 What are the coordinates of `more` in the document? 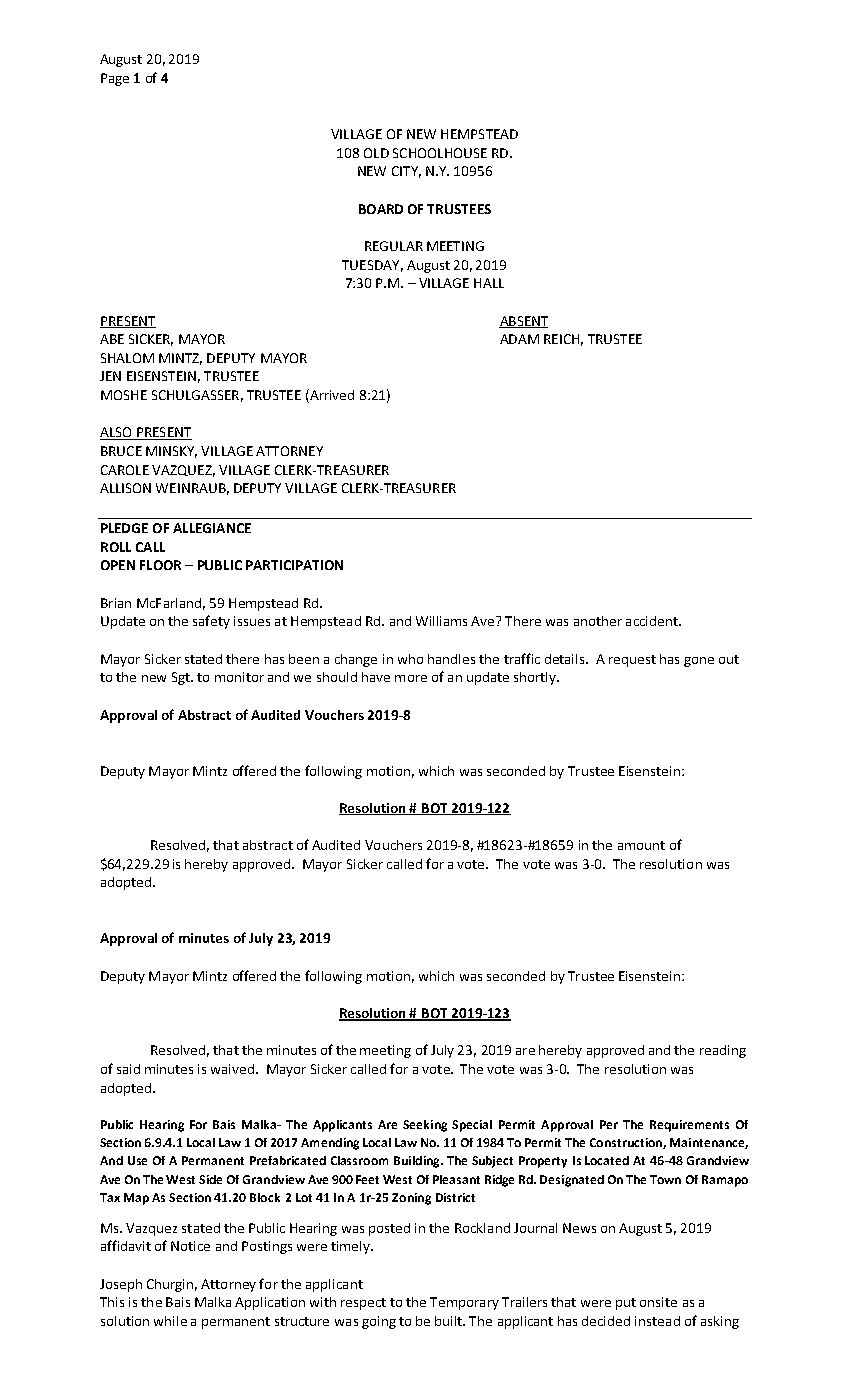 It's located at (411, 678).
